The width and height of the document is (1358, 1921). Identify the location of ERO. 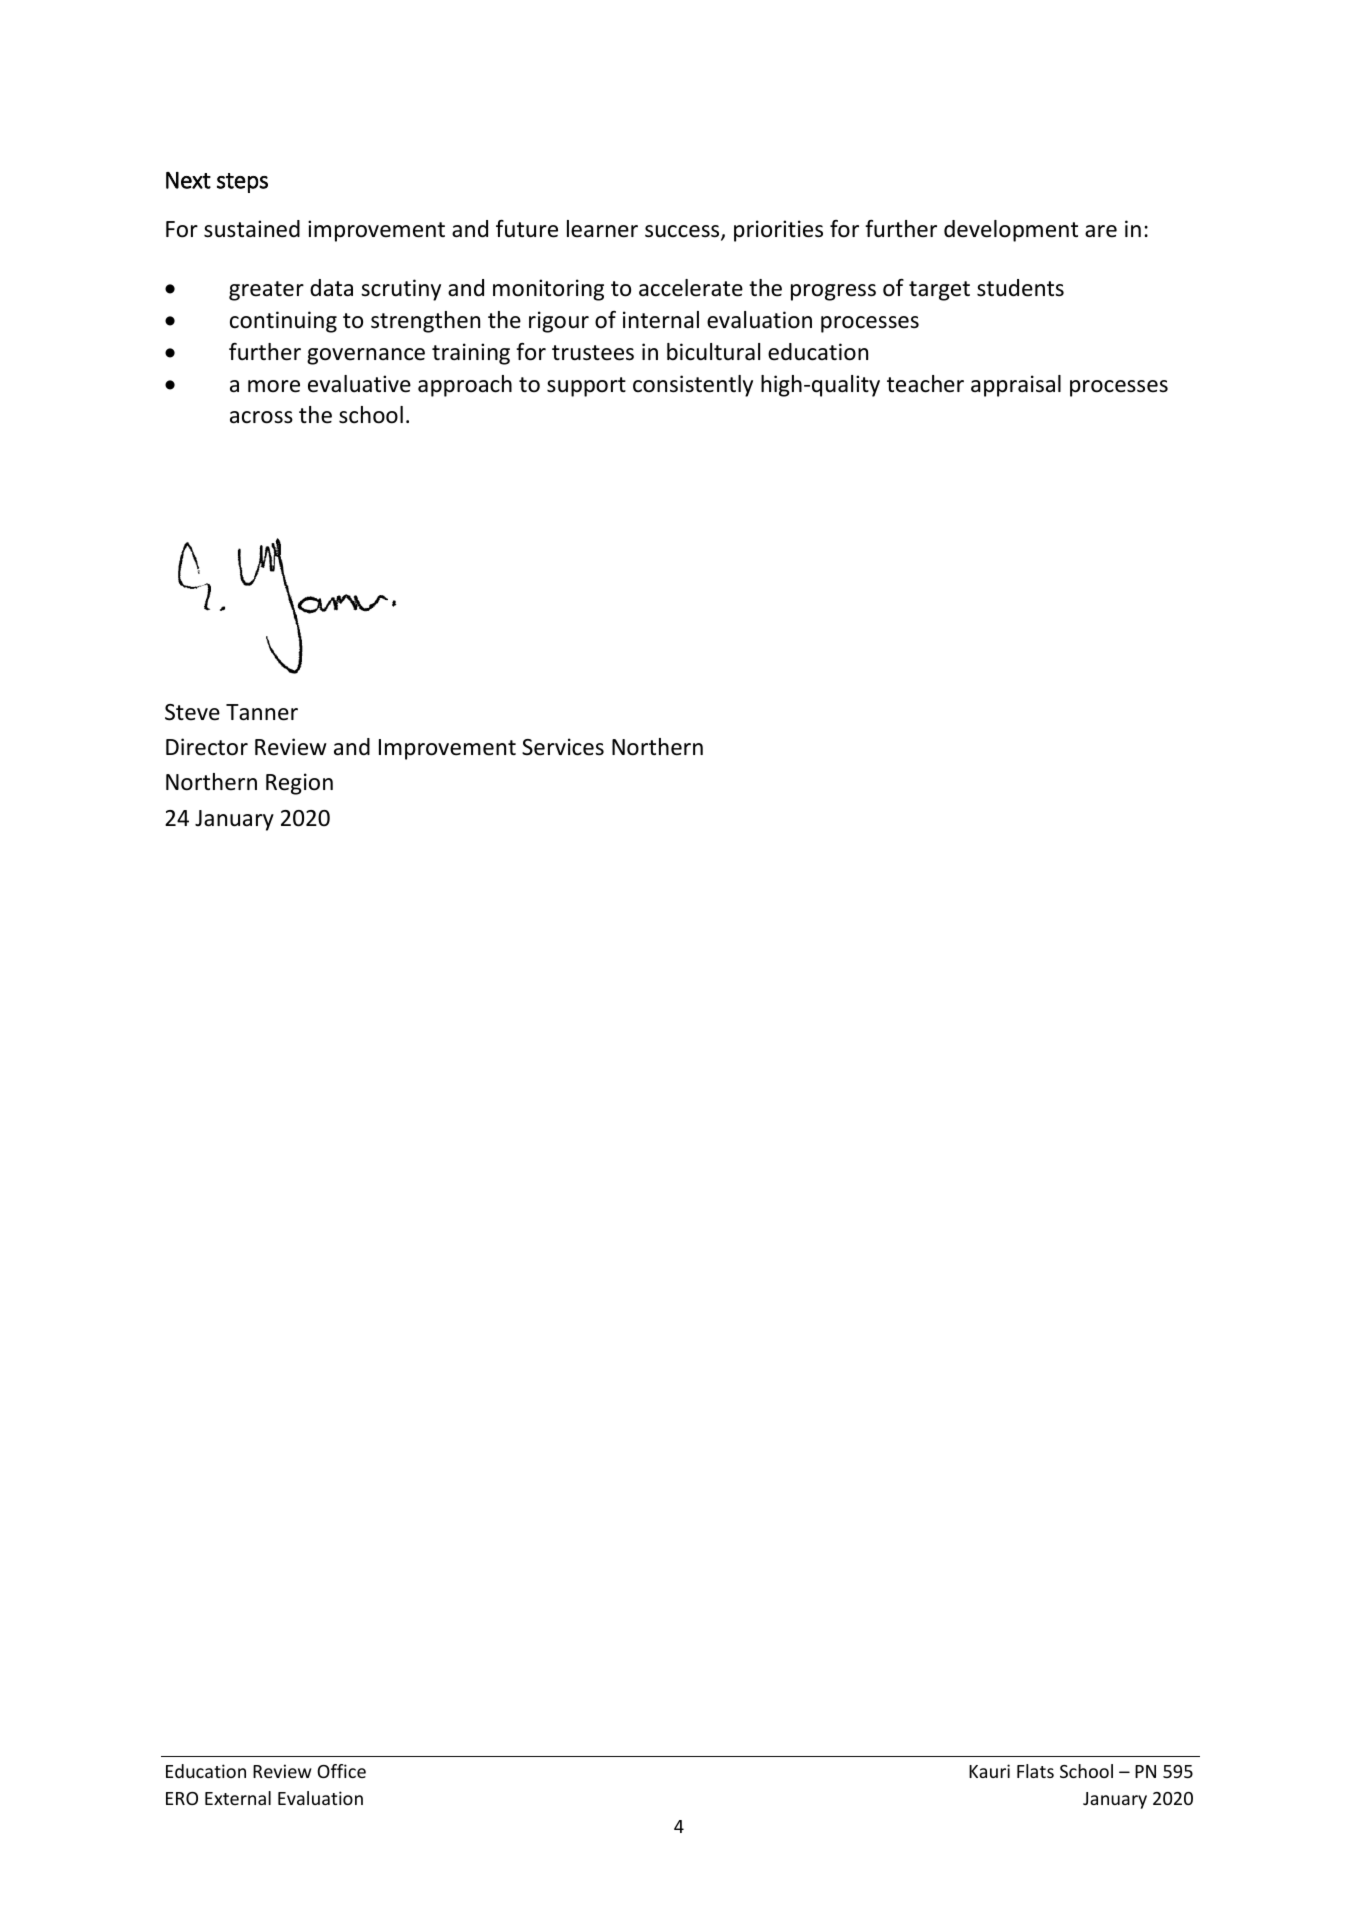
(182, 1798).
